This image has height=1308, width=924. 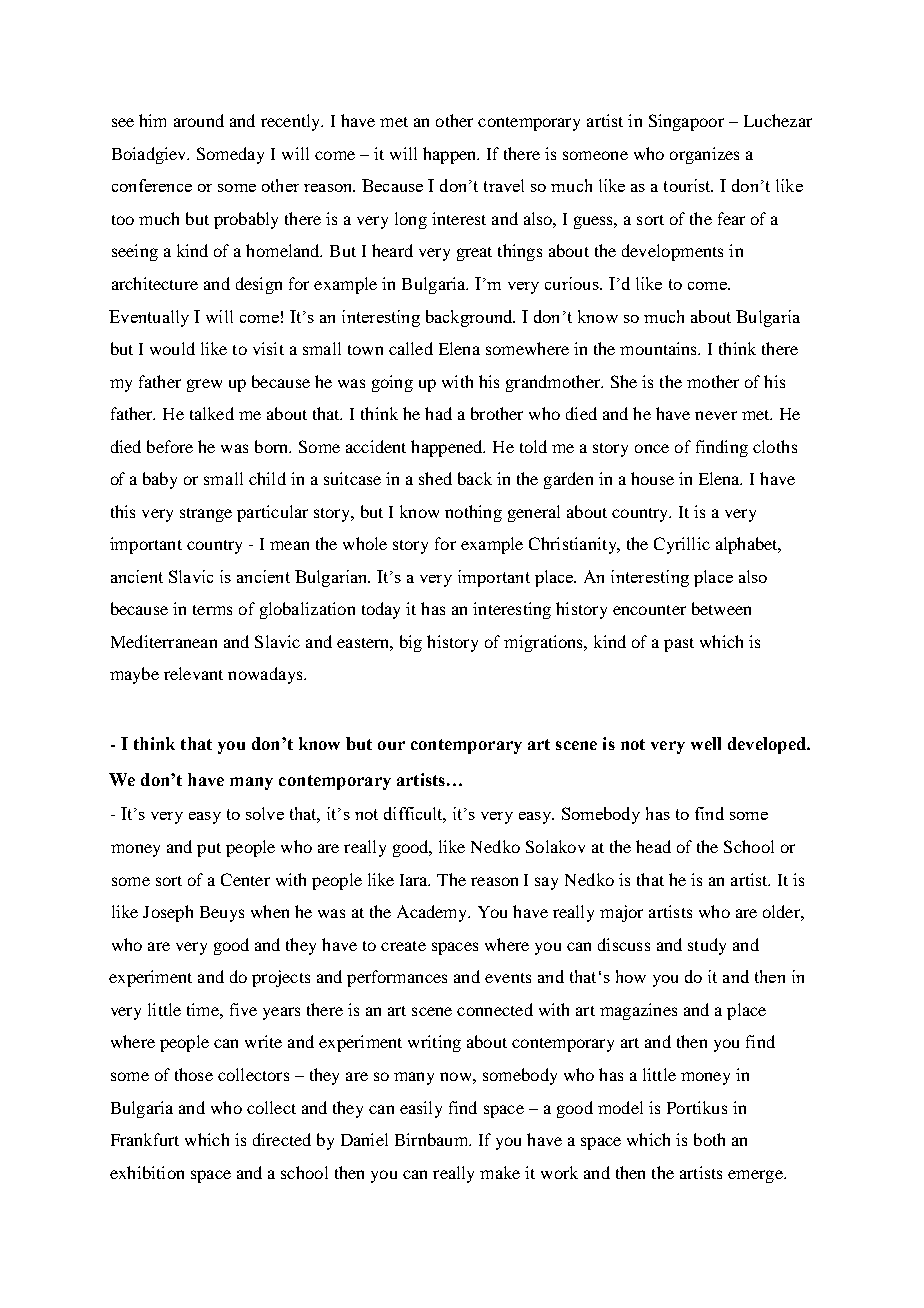 I want to click on difficult, so click(x=415, y=815).
